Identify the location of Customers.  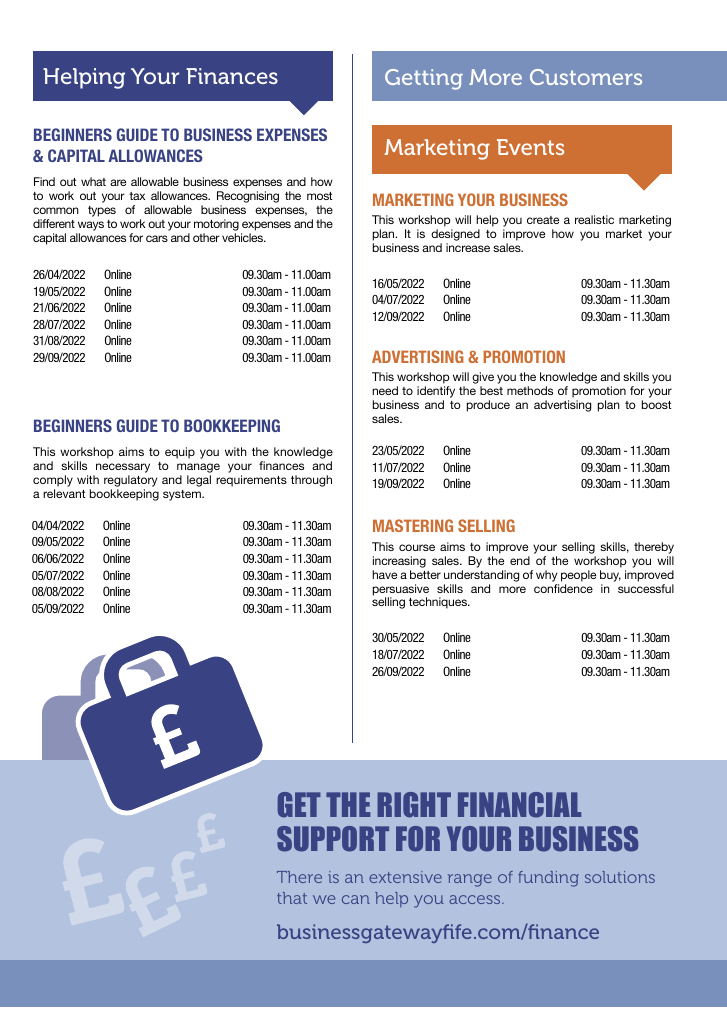
(586, 77).
